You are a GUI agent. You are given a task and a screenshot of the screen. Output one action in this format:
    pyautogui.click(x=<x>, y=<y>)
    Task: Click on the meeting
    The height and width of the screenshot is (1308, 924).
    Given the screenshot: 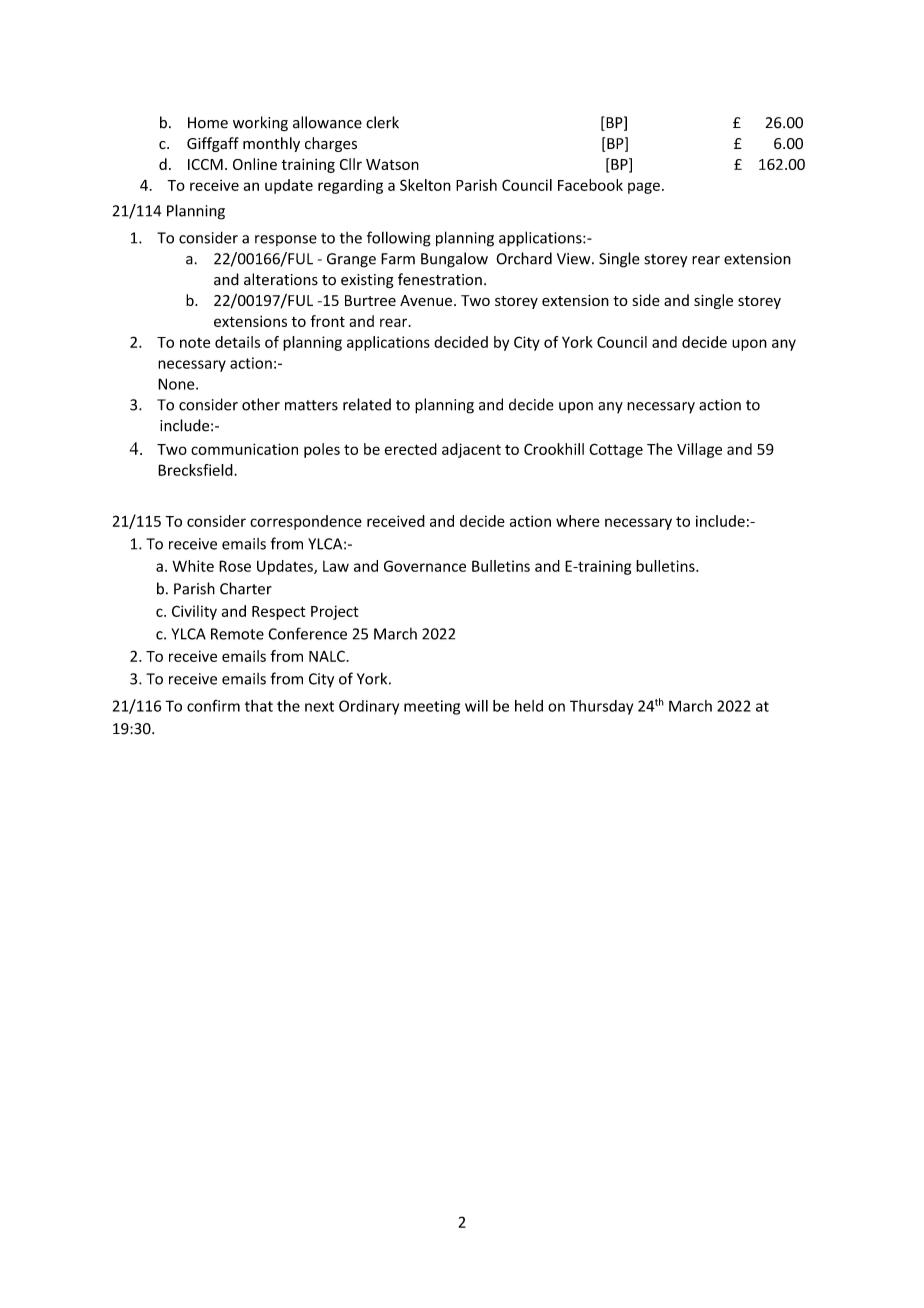 What is the action you would take?
    pyautogui.click(x=432, y=707)
